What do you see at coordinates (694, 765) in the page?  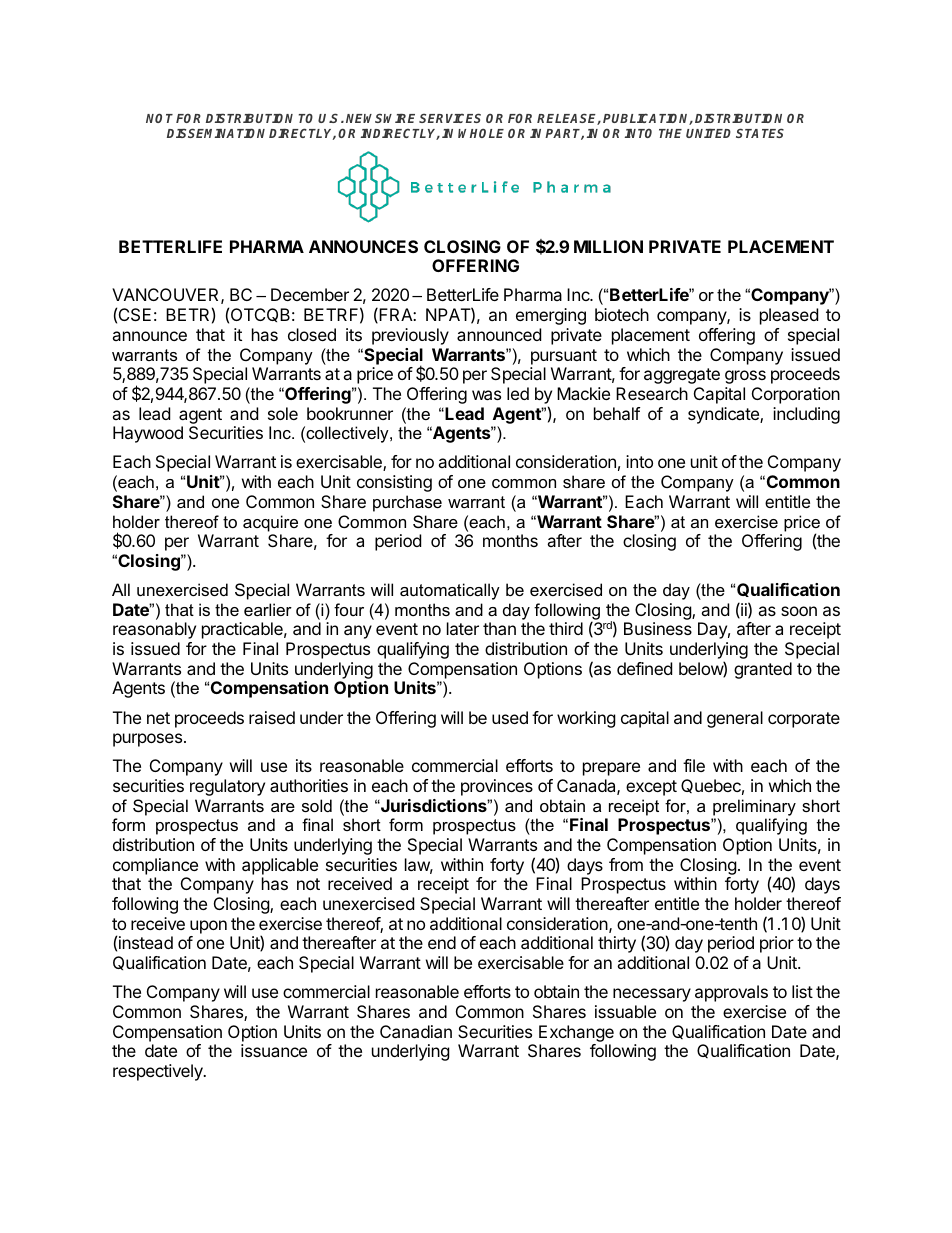 I see `file` at bounding box center [694, 765].
